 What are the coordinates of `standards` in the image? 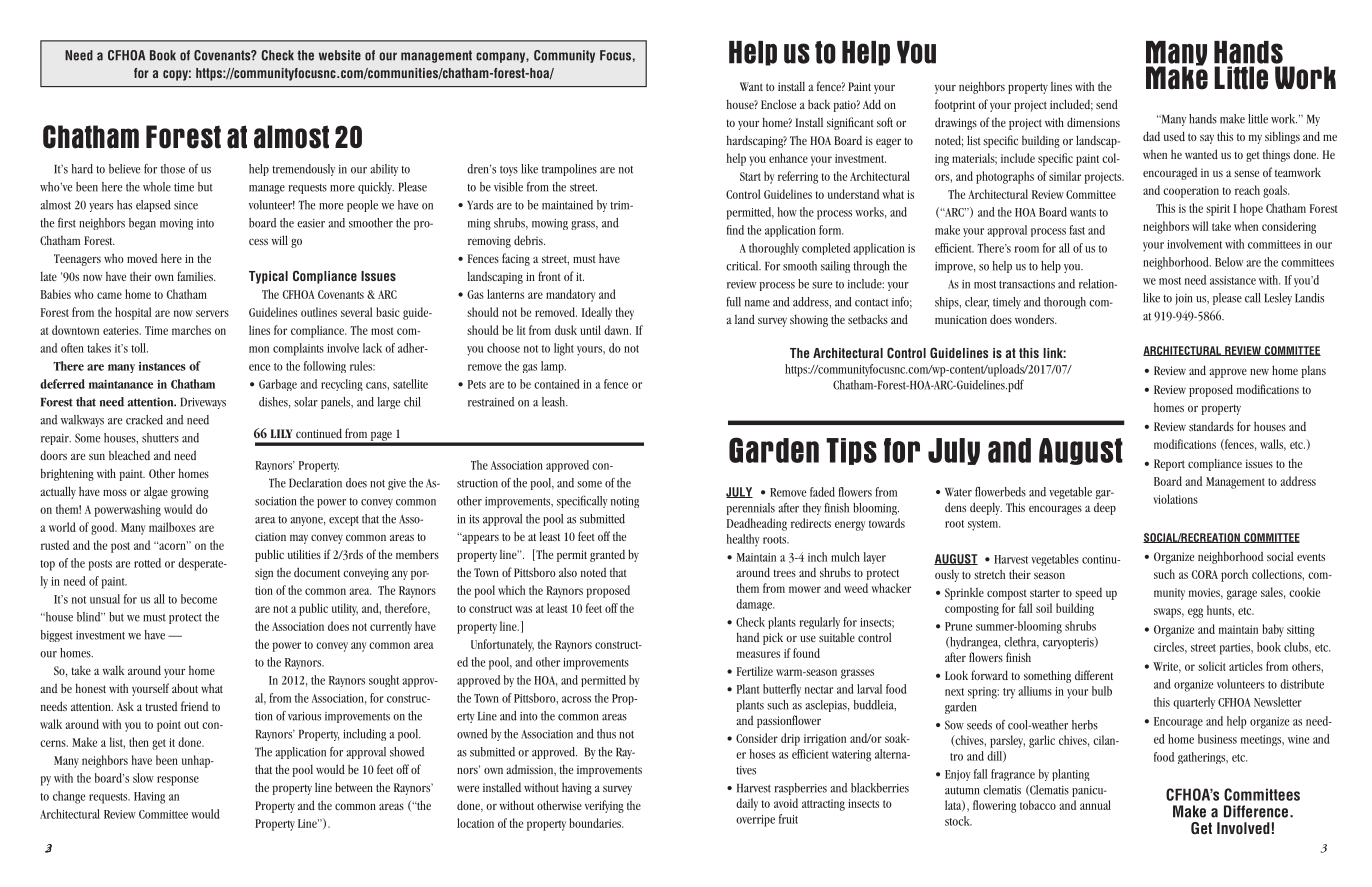 It's located at (1211, 426).
